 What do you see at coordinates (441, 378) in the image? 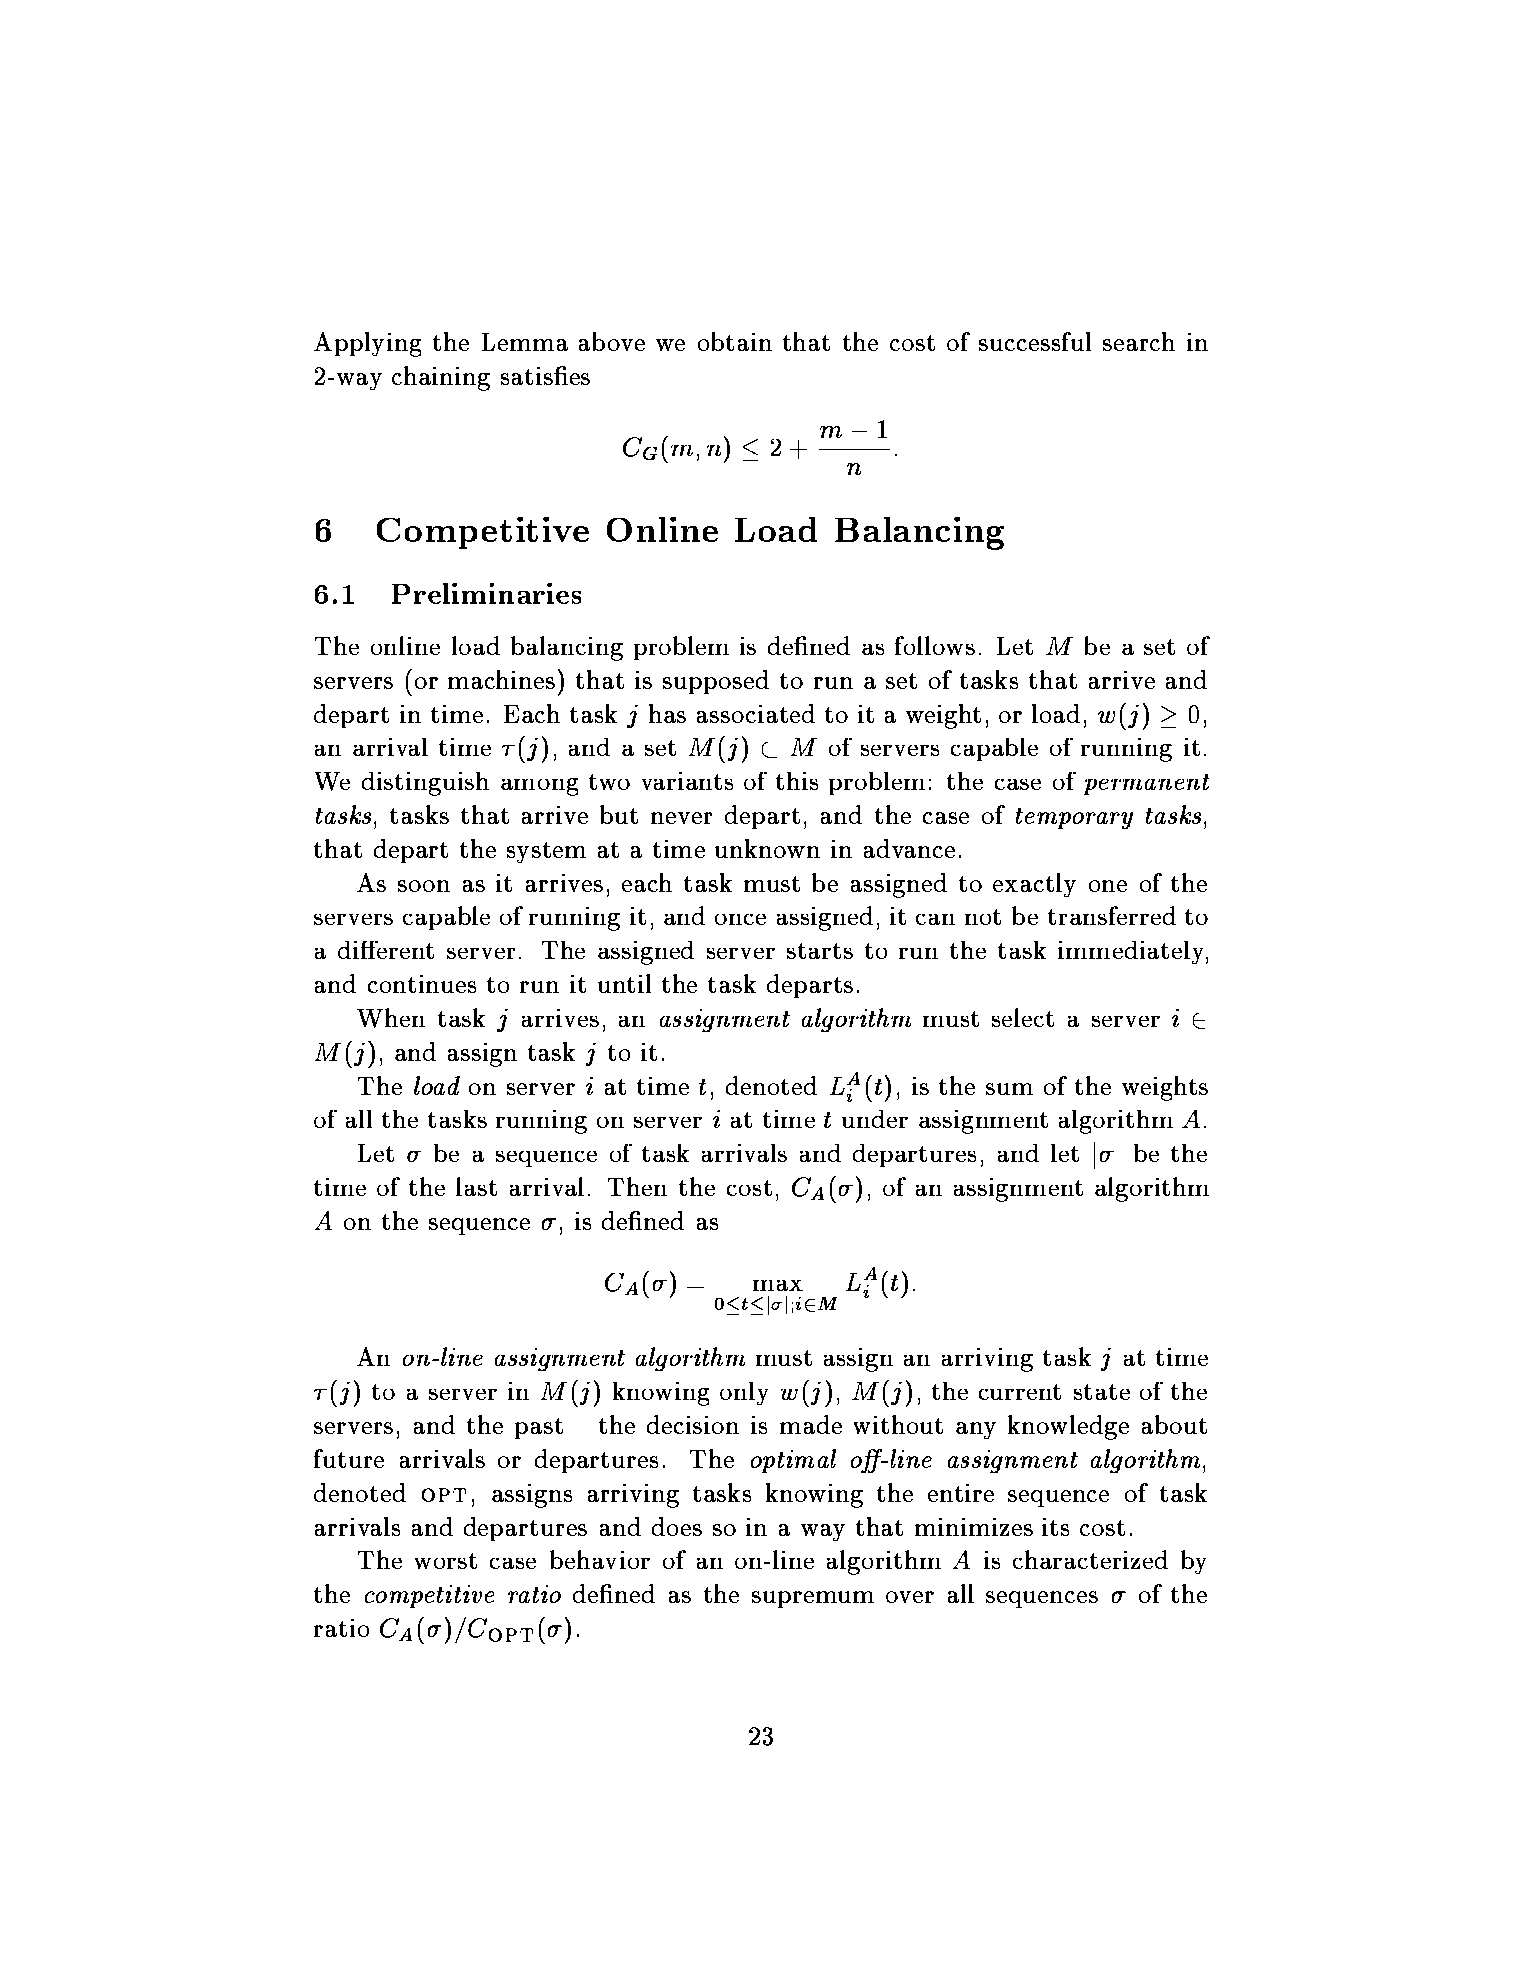
I see `chaining` at bounding box center [441, 378].
